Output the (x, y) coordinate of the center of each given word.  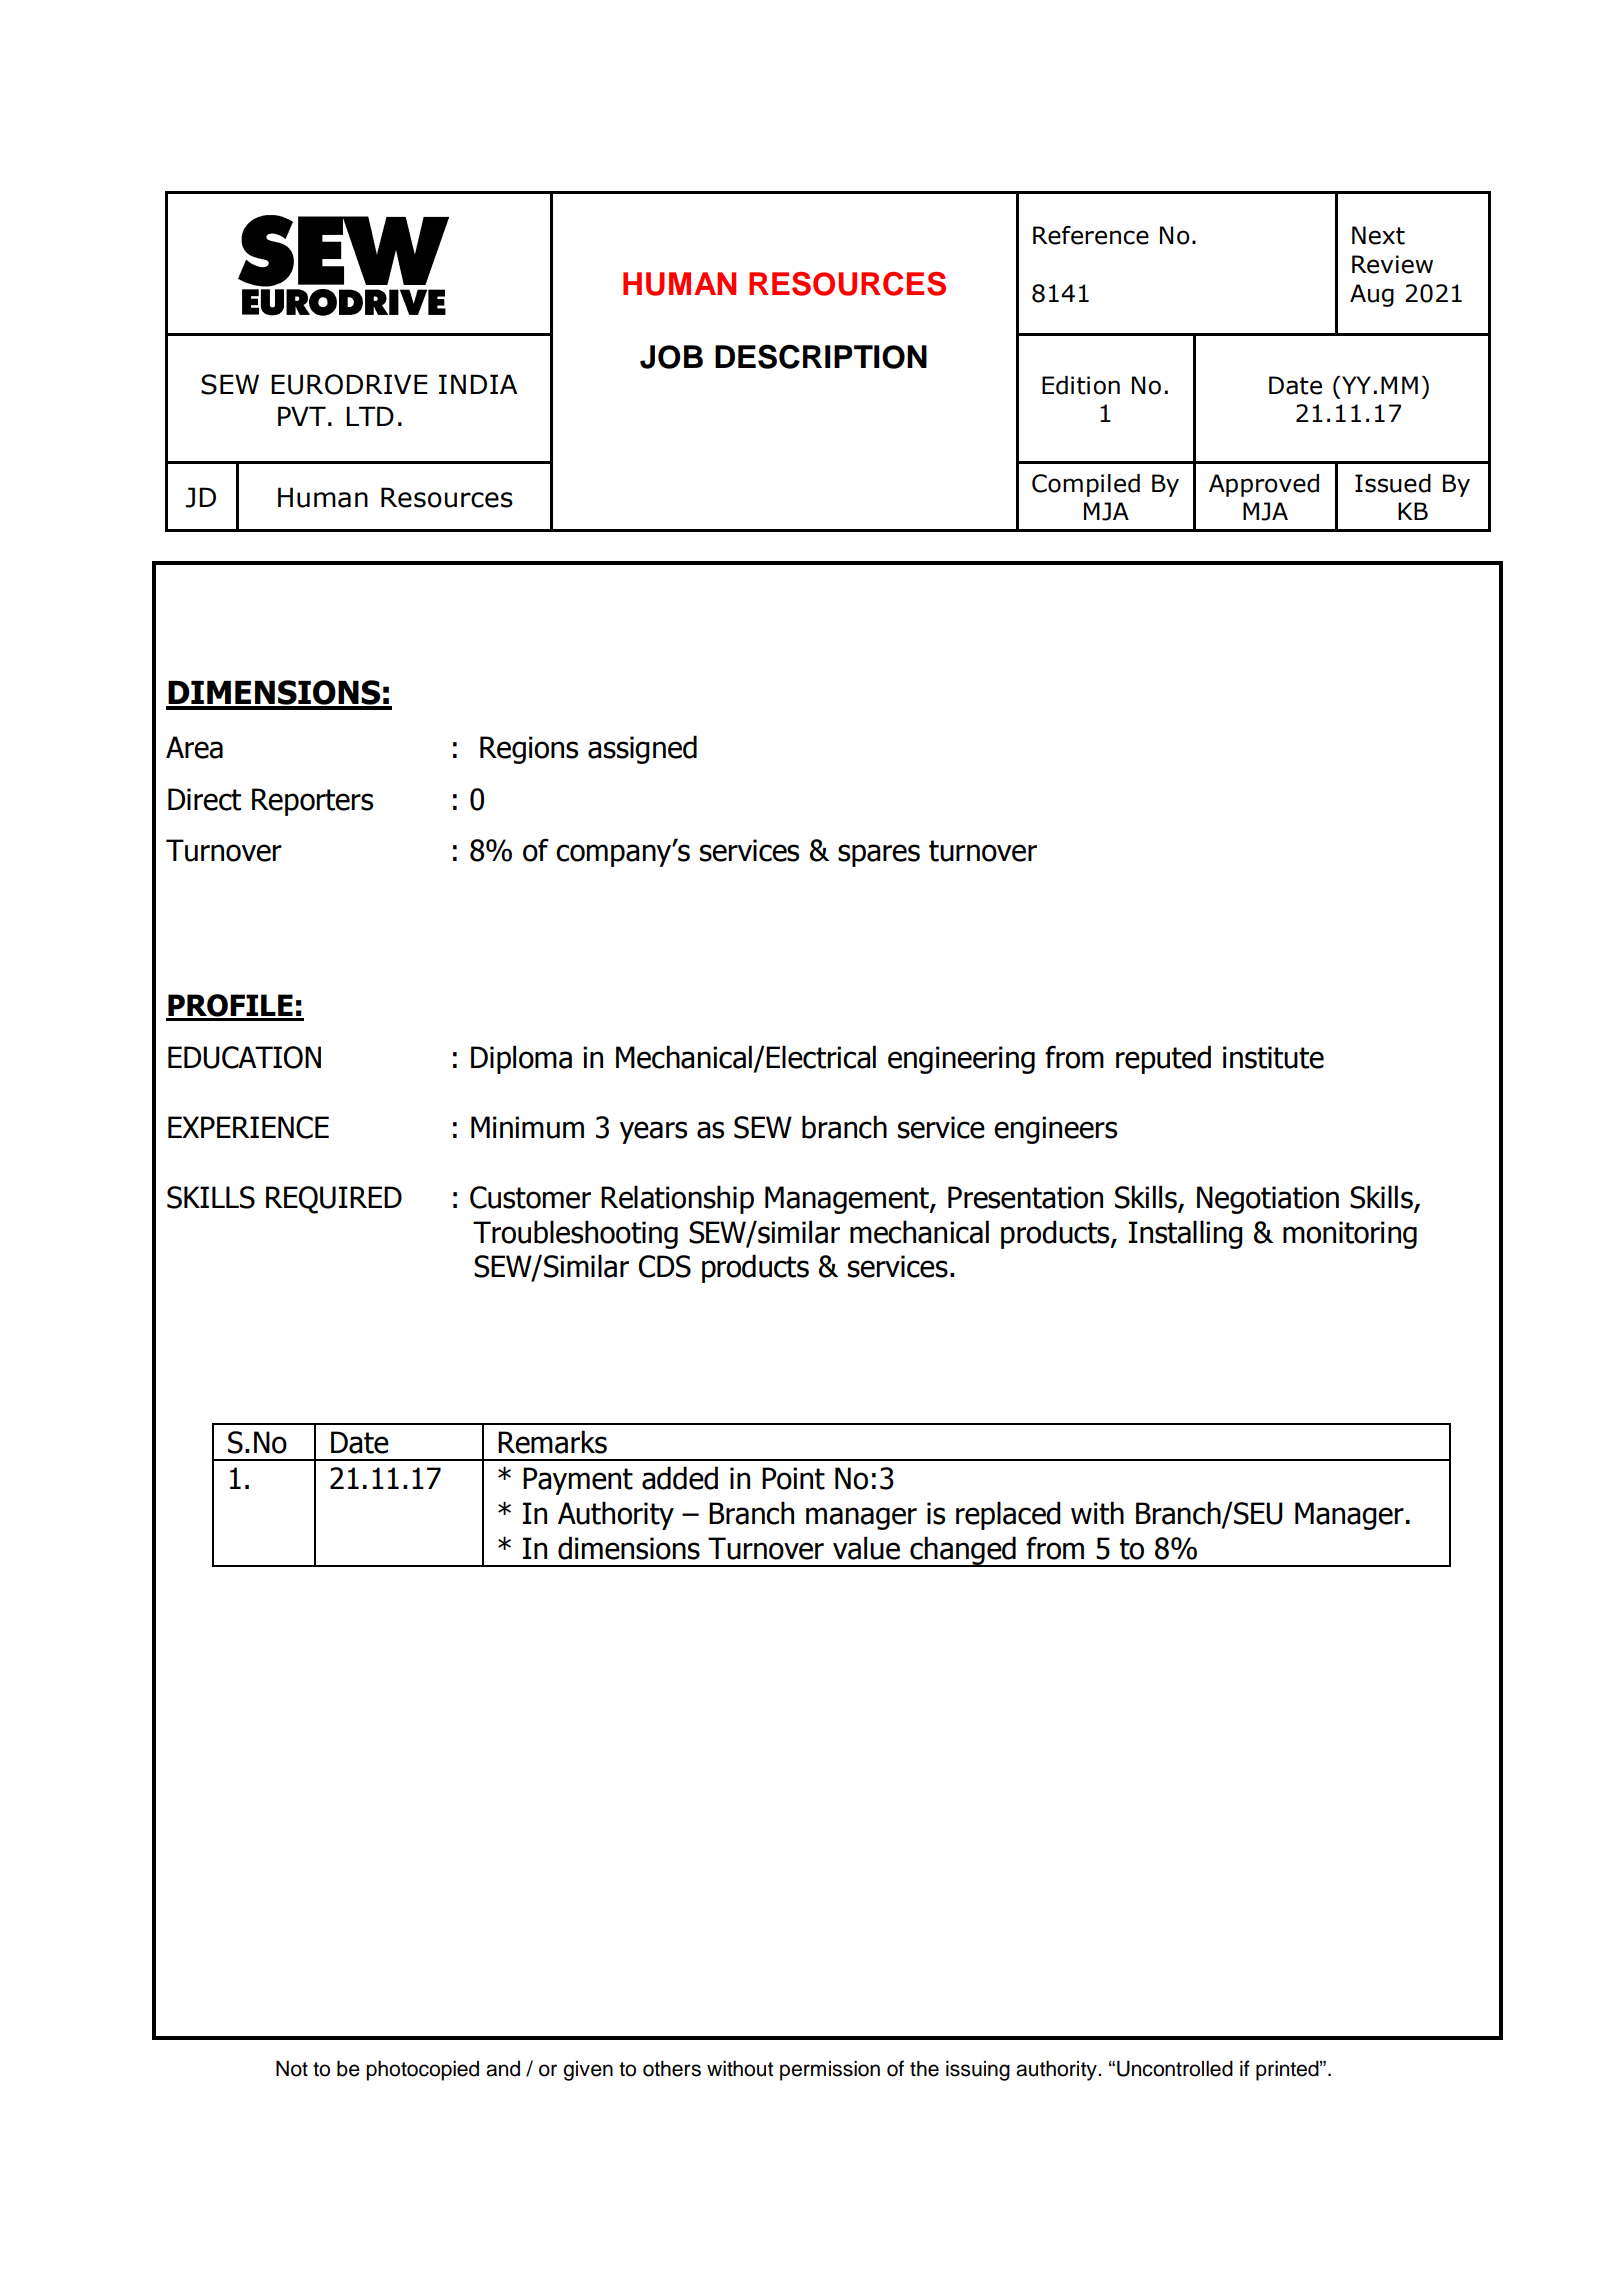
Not (292, 2069)
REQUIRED (334, 1200)
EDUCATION (244, 1057)
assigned (642, 749)
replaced (1008, 1515)
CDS (665, 1266)
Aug (1372, 295)
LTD (370, 416)
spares (879, 855)
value (866, 1548)
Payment (578, 1481)
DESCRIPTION (821, 356)
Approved (1264, 485)
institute (1273, 1057)
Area (194, 747)
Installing (1186, 1234)
